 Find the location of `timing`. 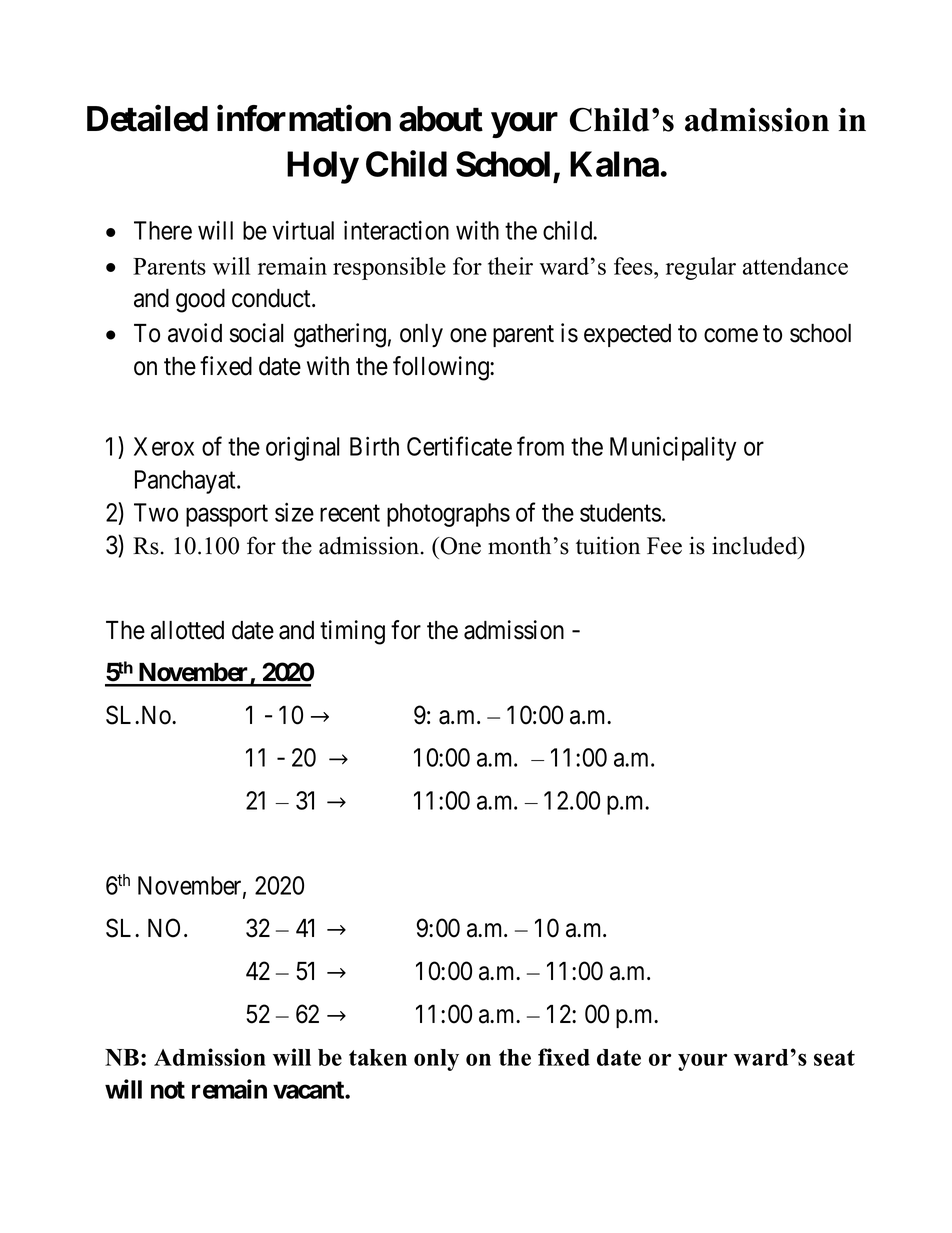

timing is located at coordinates (352, 632).
